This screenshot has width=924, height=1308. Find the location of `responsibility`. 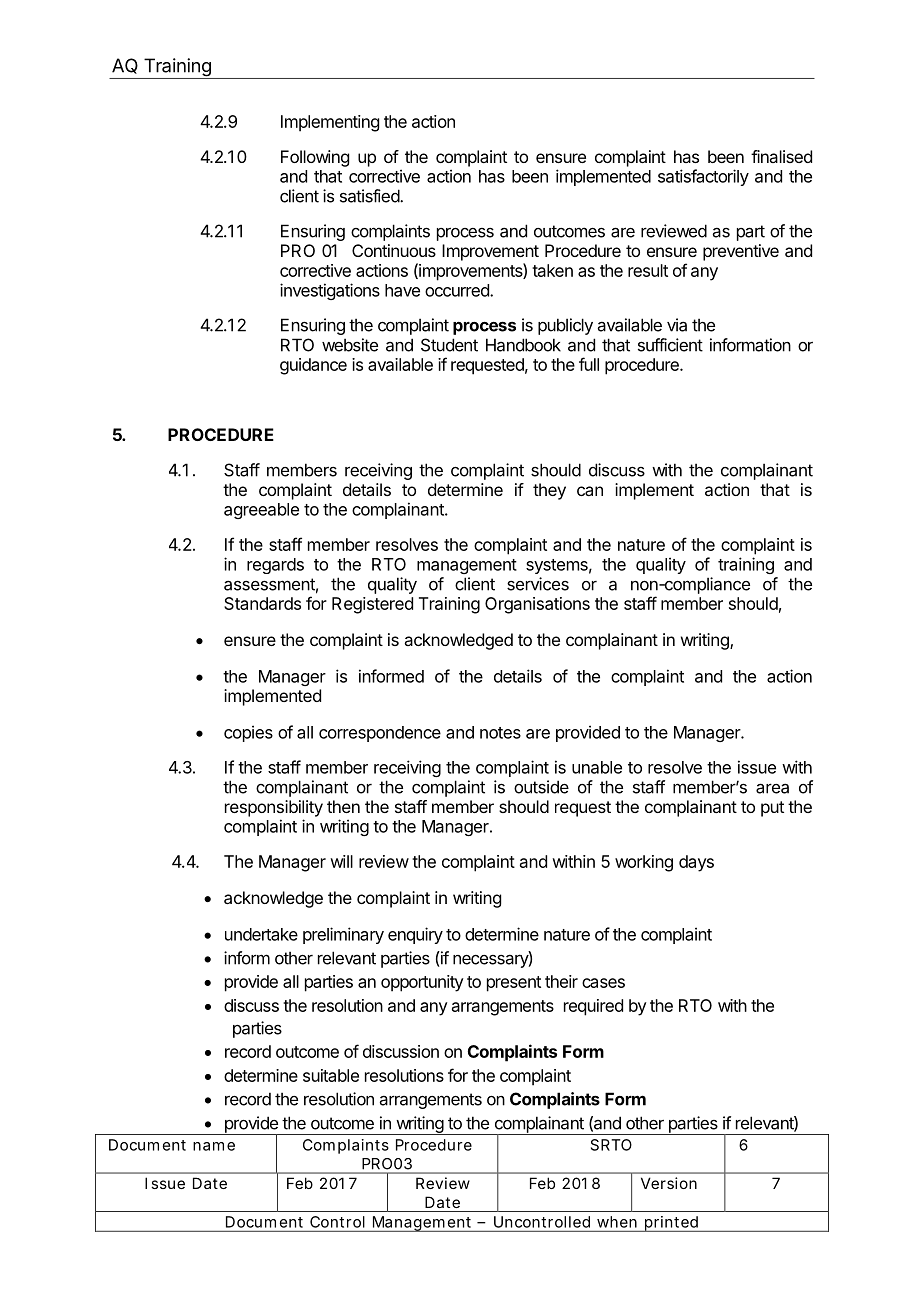

responsibility is located at coordinates (274, 808).
